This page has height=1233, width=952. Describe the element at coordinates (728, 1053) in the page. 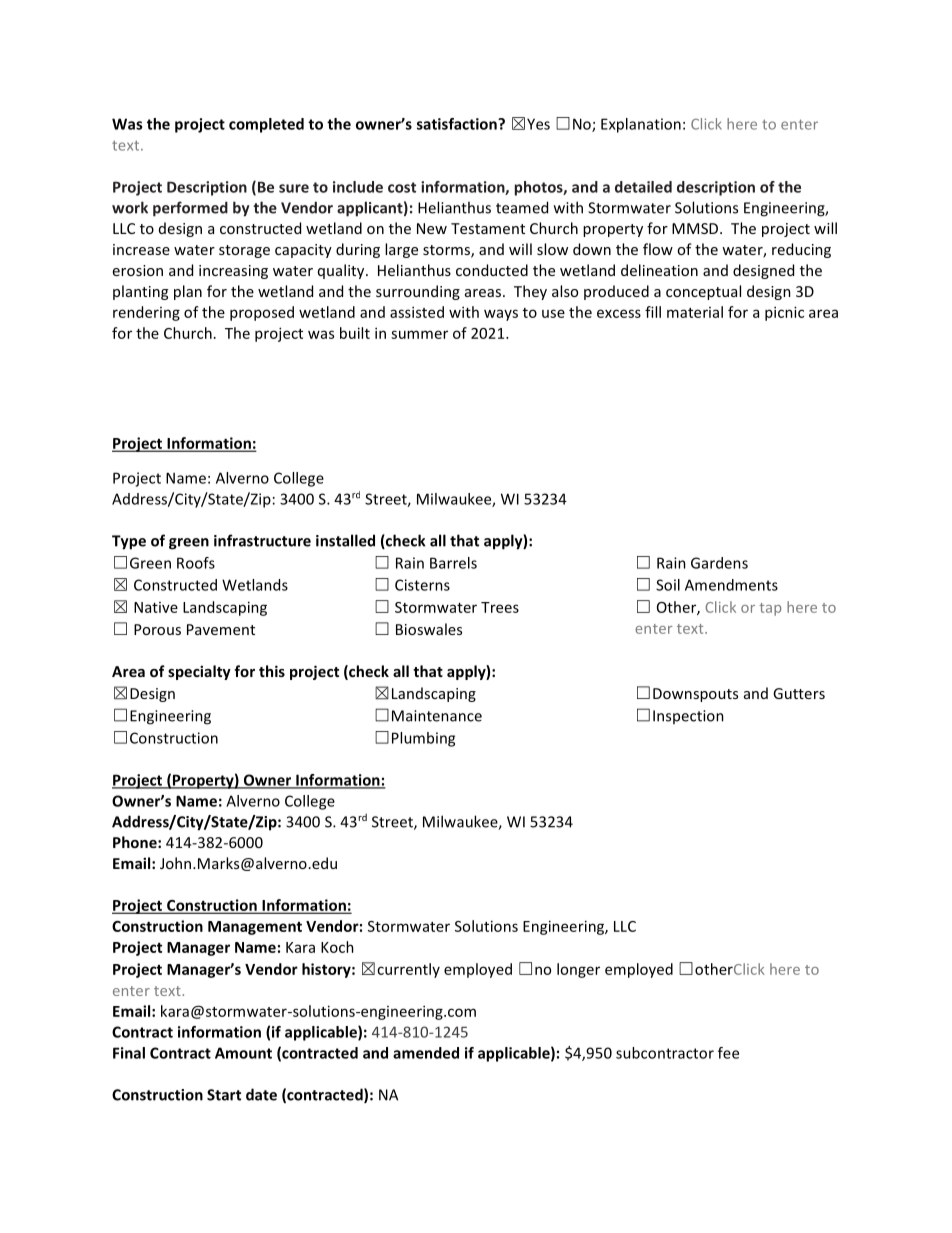

I see `fee` at that location.
